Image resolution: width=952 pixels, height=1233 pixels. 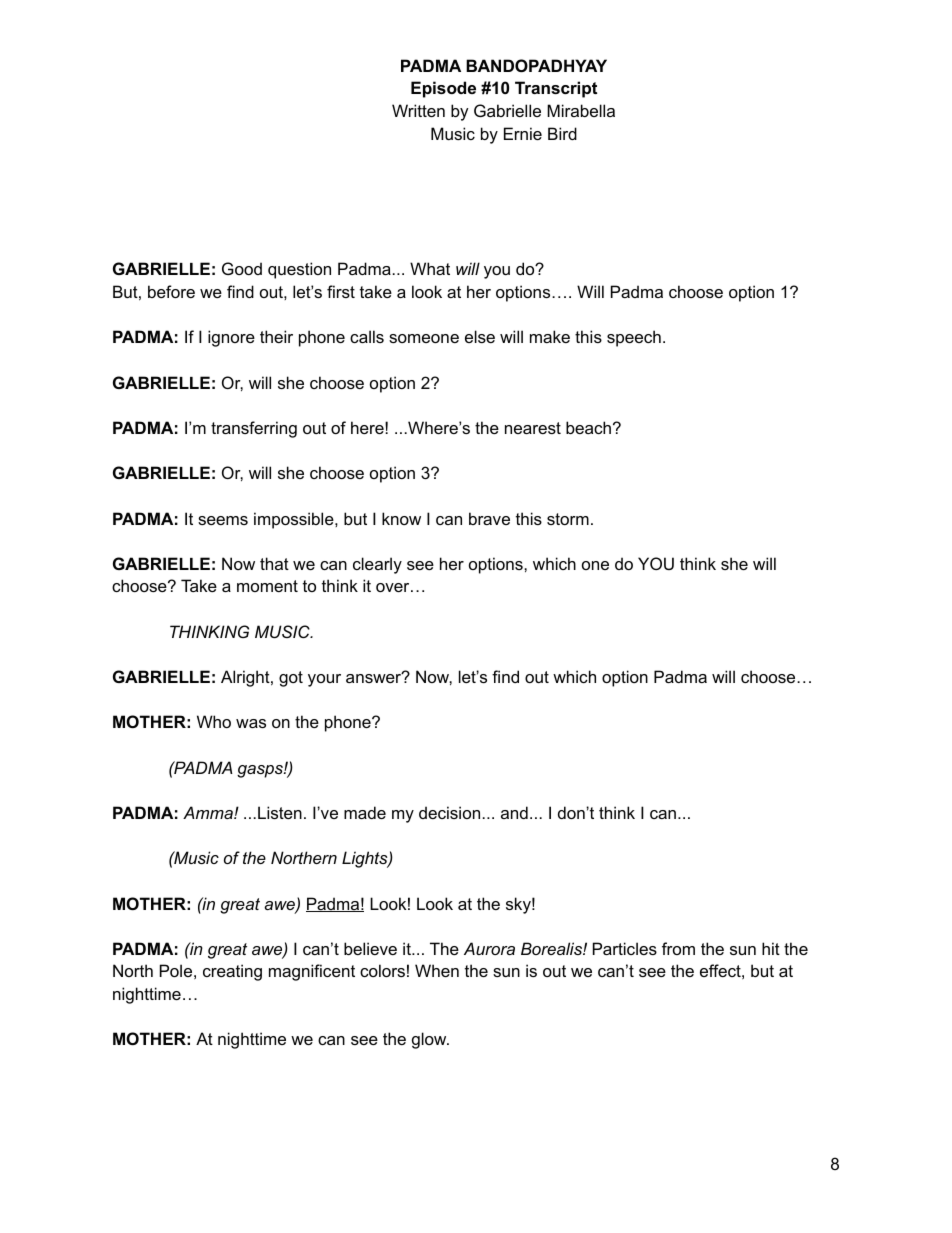 What do you see at coordinates (418, 110) in the screenshot?
I see `Written` at bounding box center [418, 110].
